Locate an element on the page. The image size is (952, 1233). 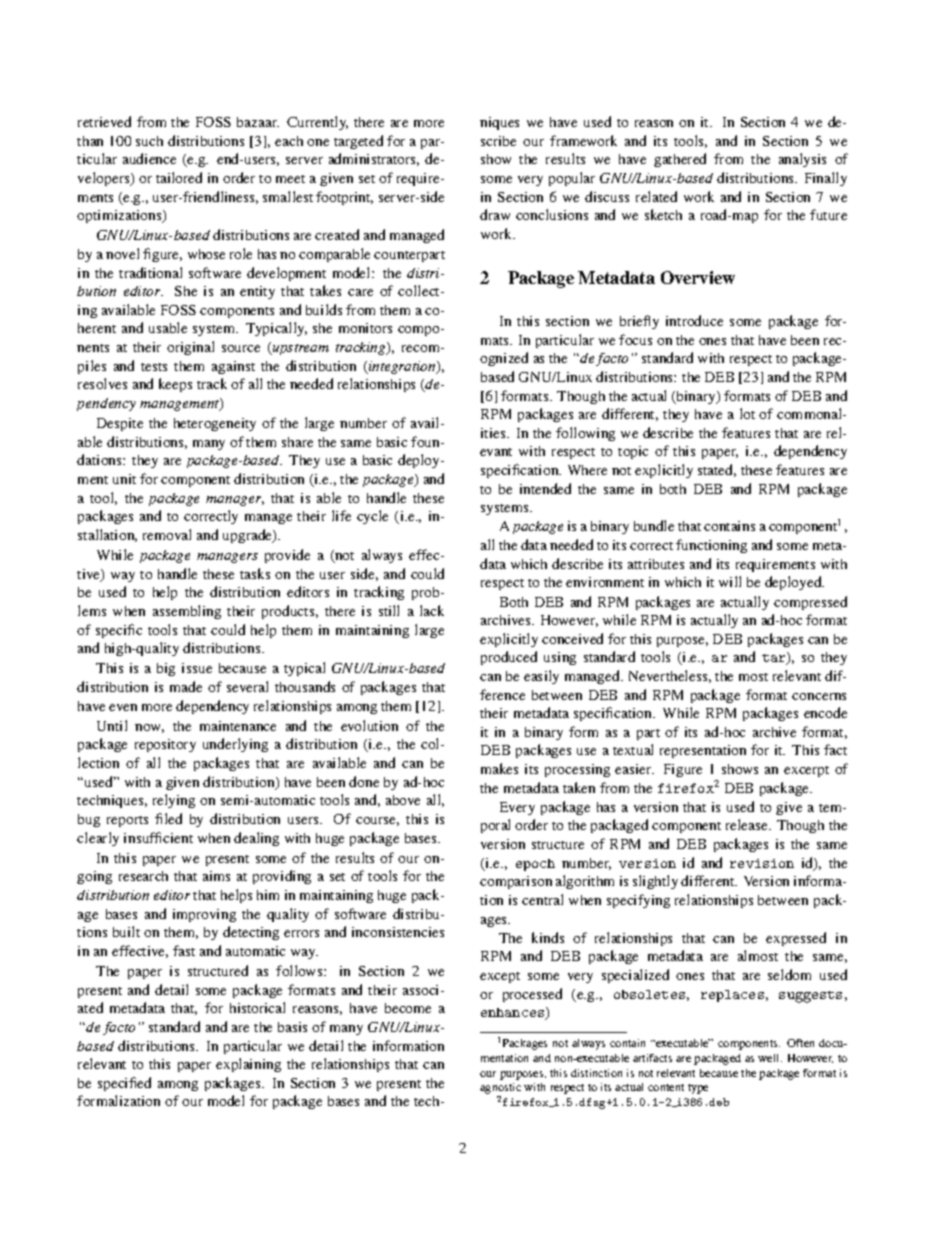
such is located at coordinates (149, 141).
